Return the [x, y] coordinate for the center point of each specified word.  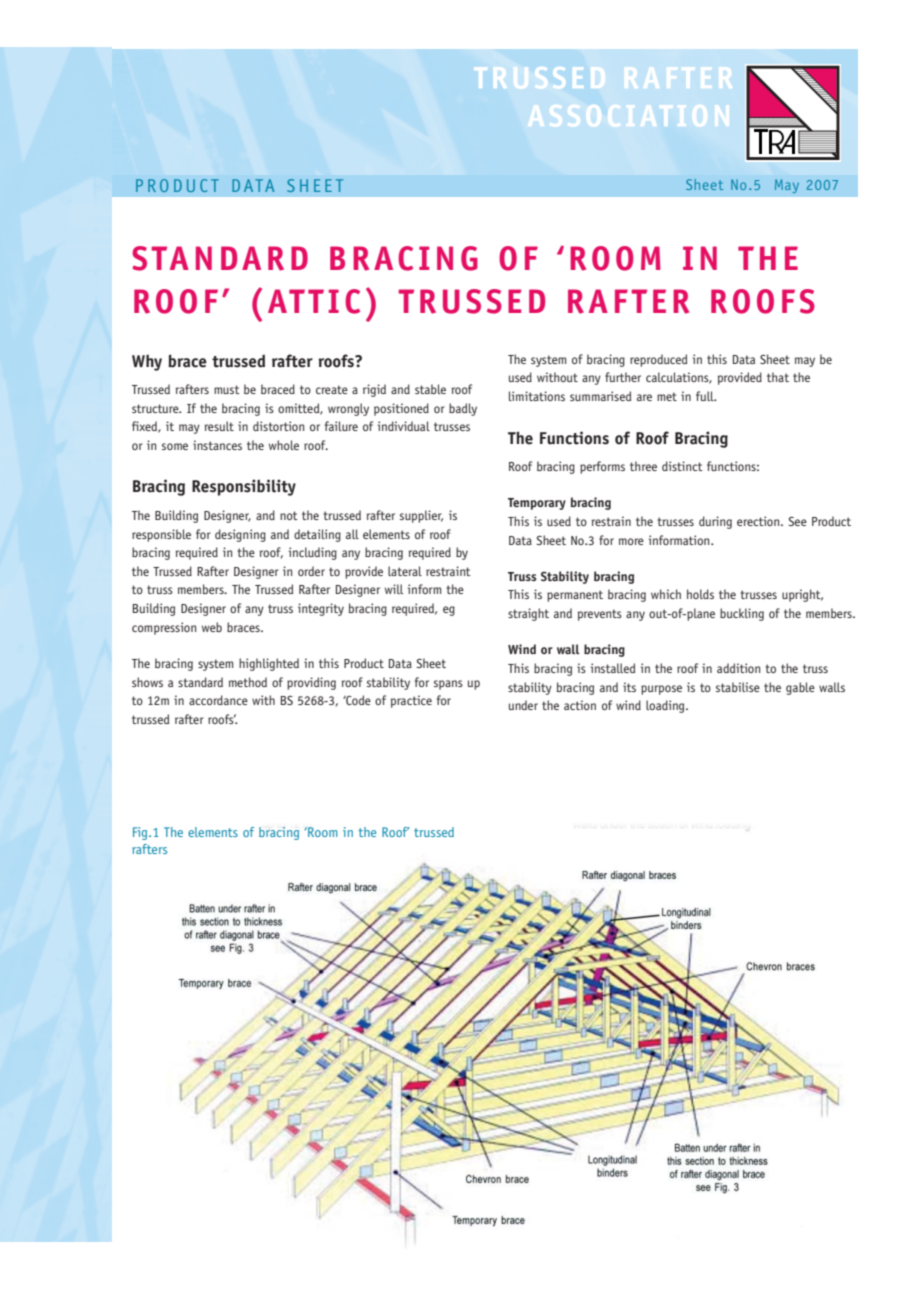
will [394, 589]
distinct [682, 466]
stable [430, 389]
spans [448, 685]
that [778, 377]
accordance [218, 700]
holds [700, 594]
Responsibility [244, 487]
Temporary [537, 504]
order [311, 571]
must [227, 389]
